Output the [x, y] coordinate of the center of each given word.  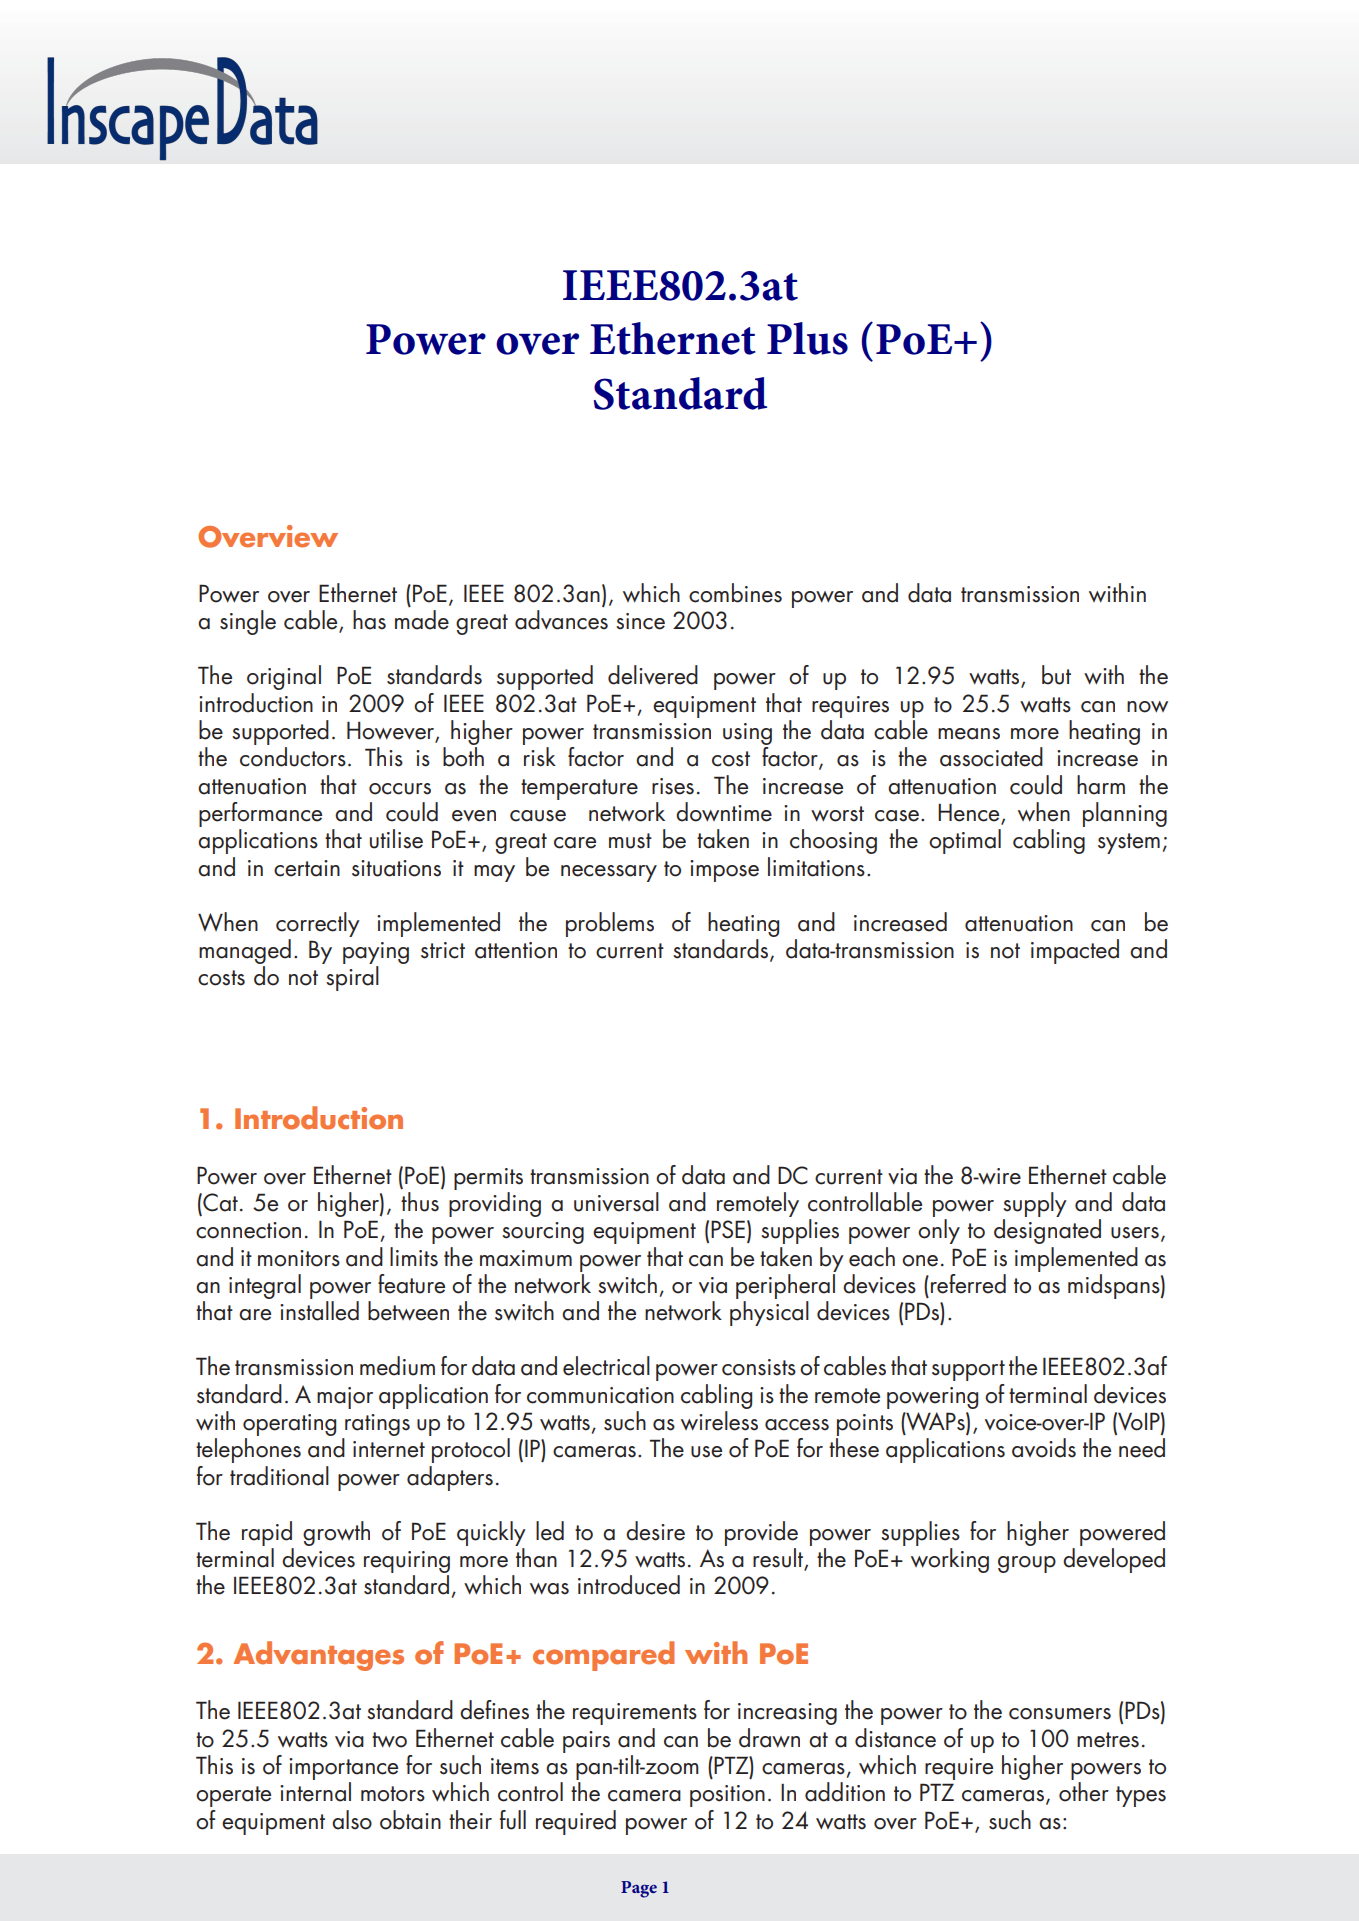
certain [307, 868]
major [345, 1398]
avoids [1044, 1448]
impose [724, 871]
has [369, 620]
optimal [965, 841]
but [1056, 675]
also [352, 1820]
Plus [807, 338]
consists [759, 1367]
